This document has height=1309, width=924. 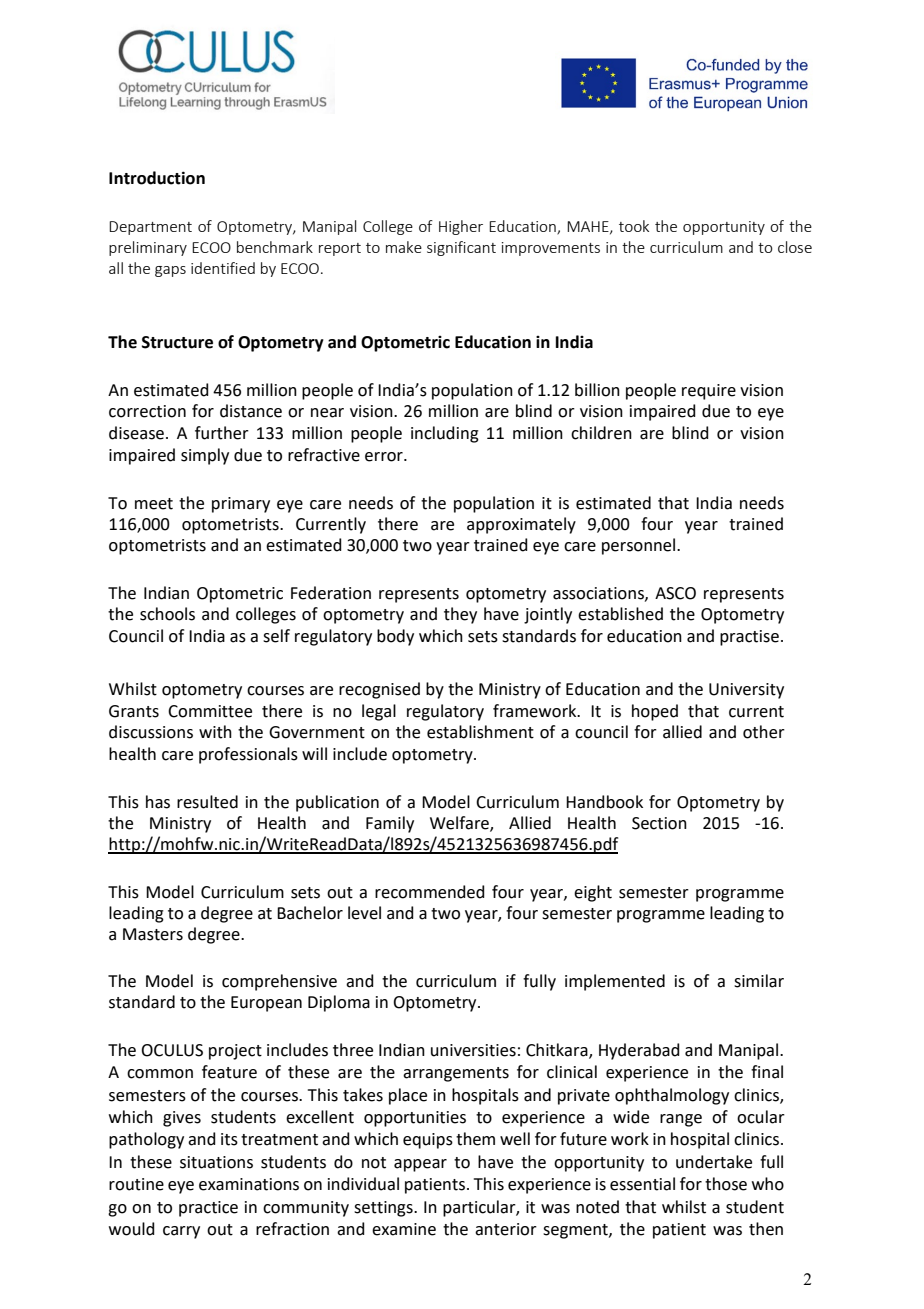 I want to click on Committee, so click(x=210, y=711).
